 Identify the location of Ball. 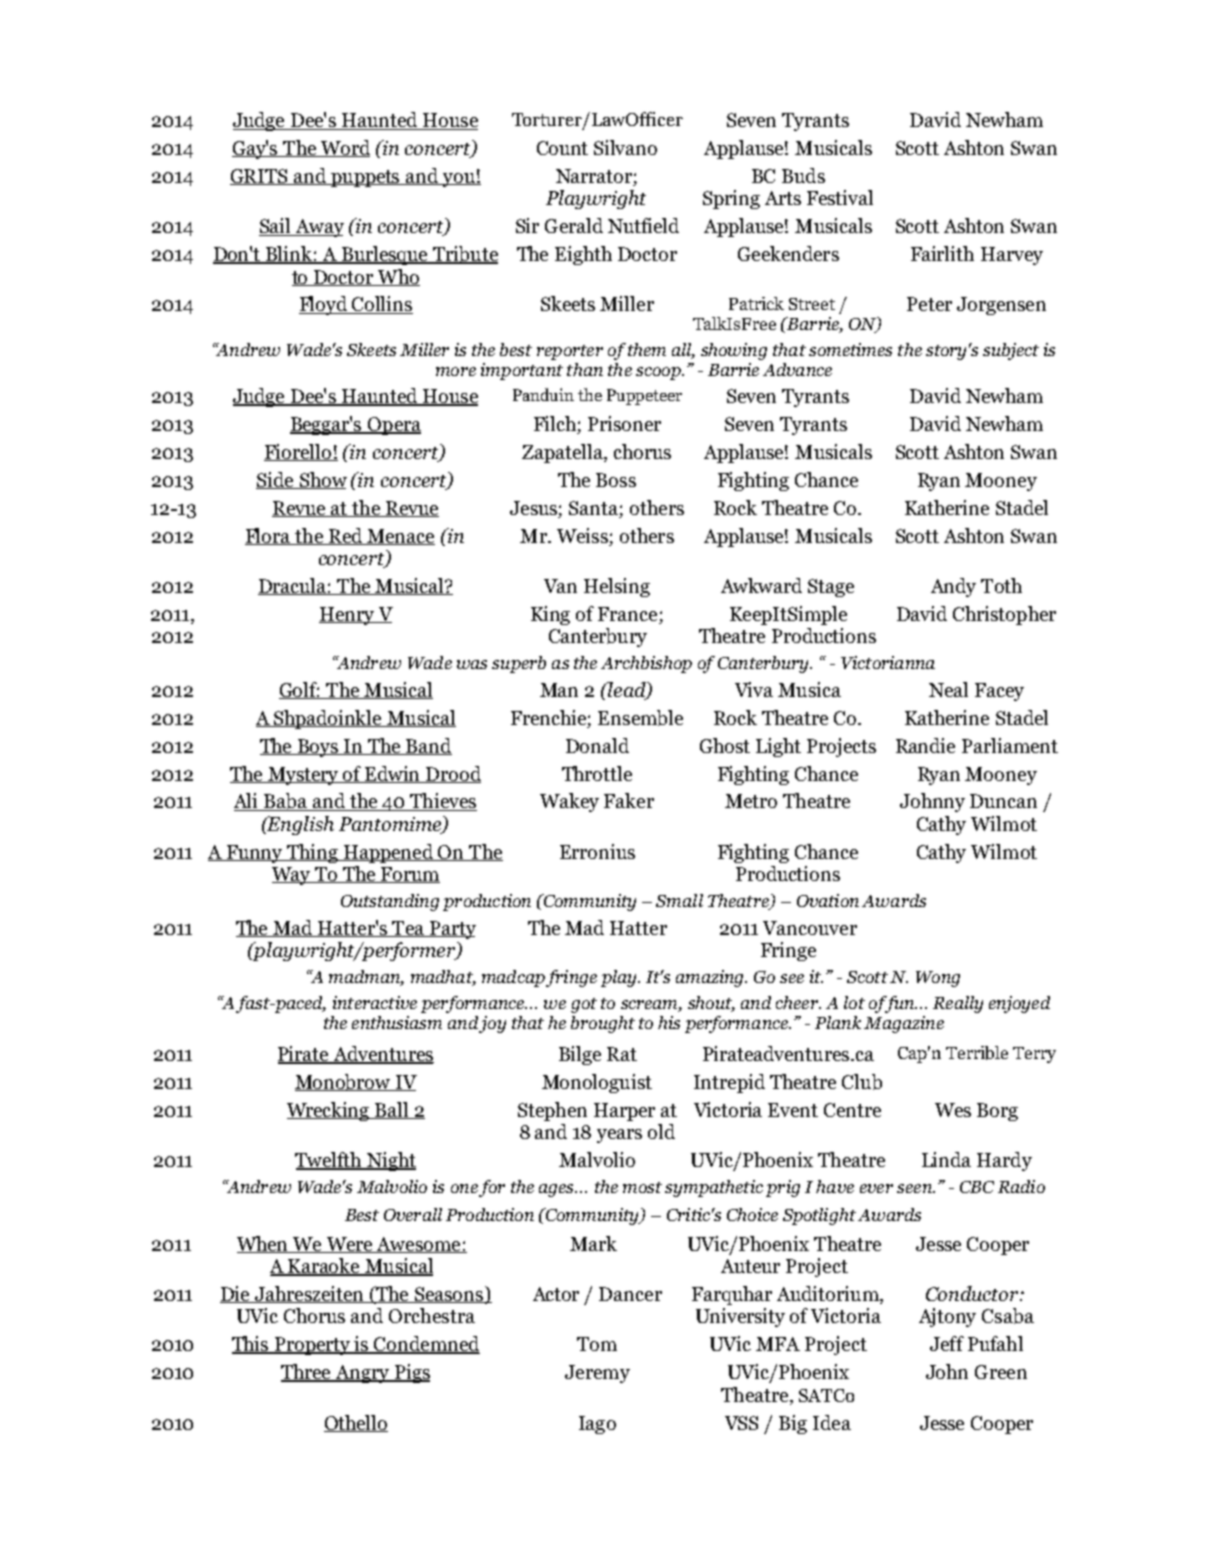
(392, 1110).
